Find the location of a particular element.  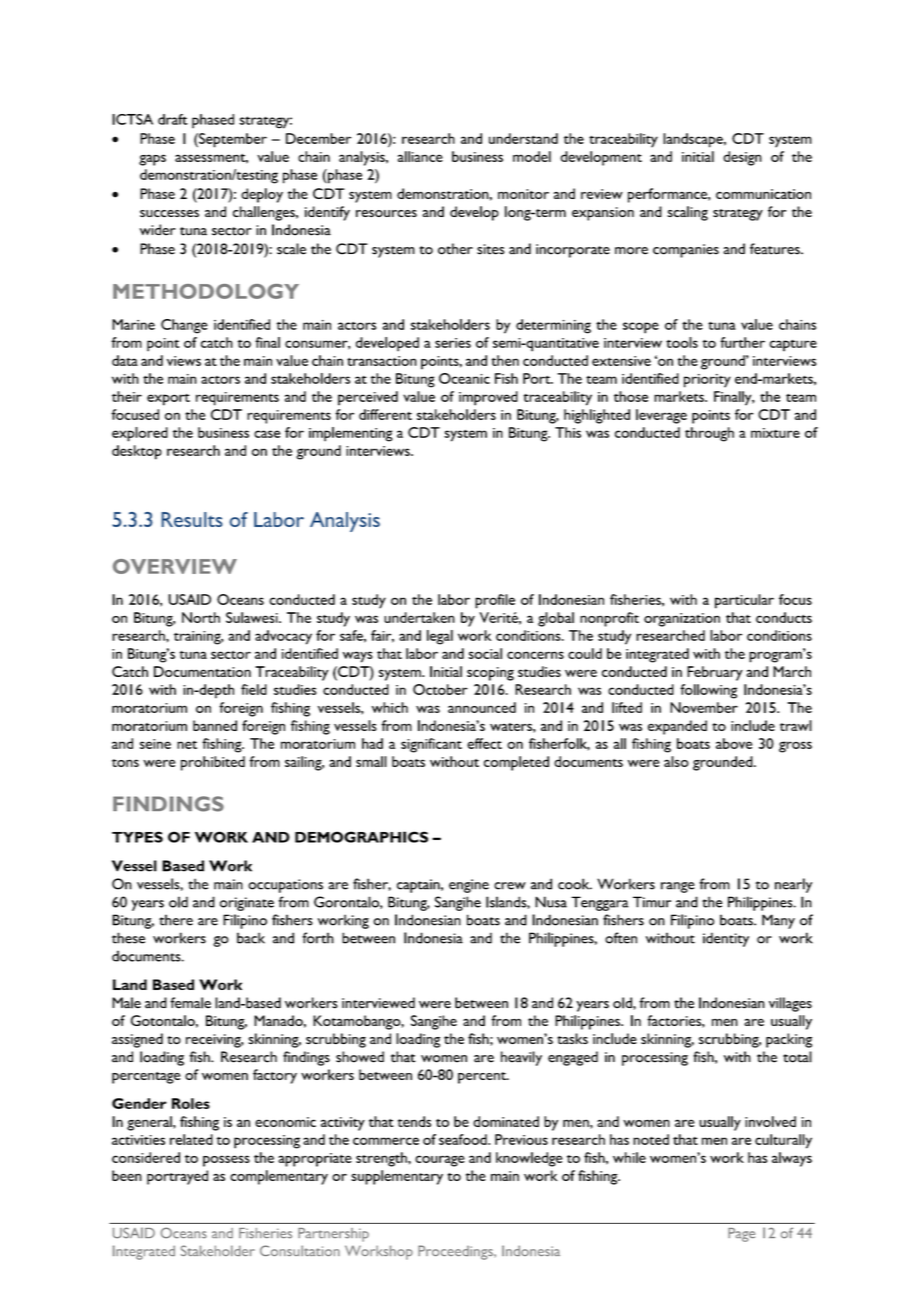

design is located at coordinates (742, 158).
